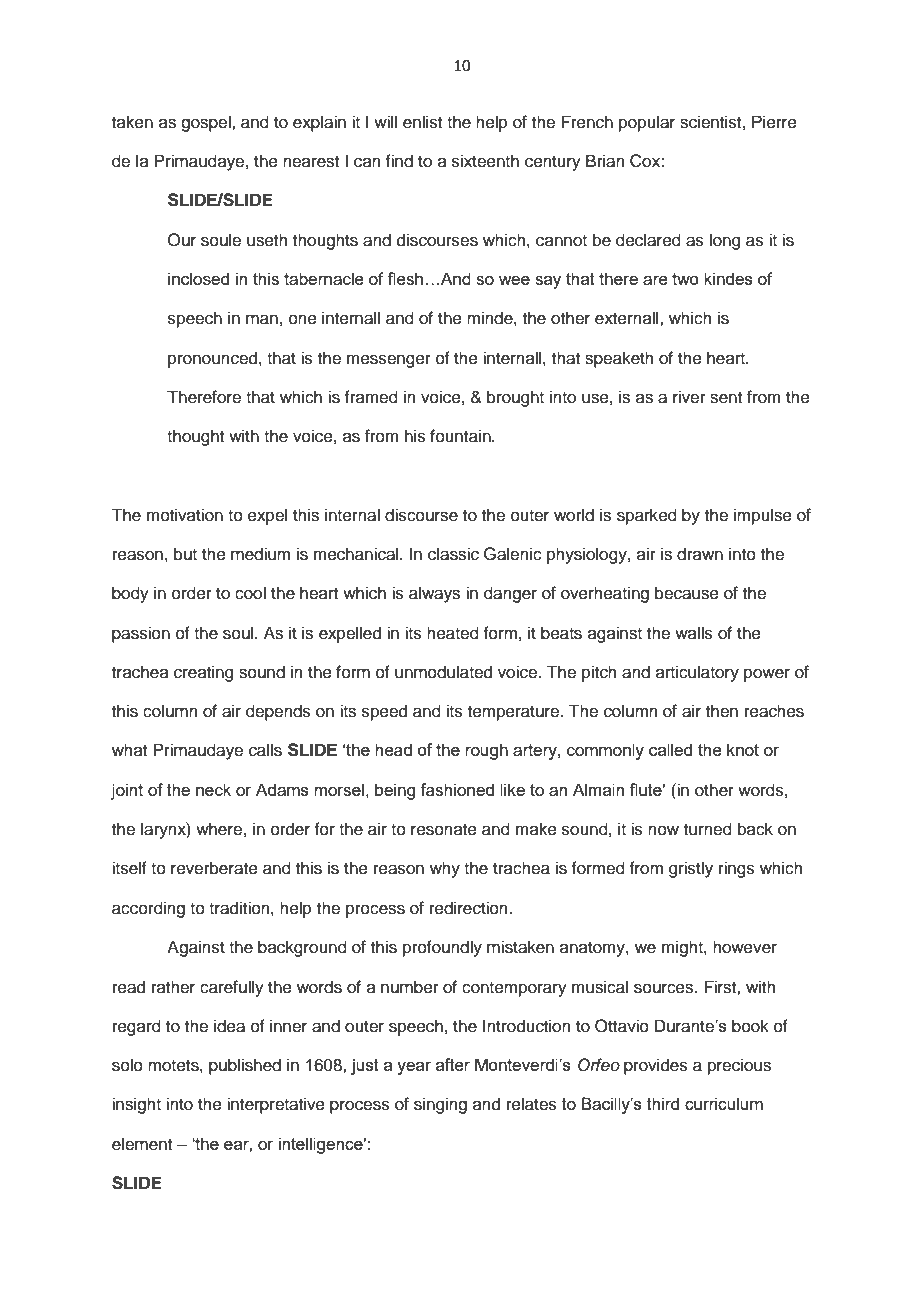 The height and width of the screenshot is (1308, 924). Describe the element at coordinates (389, 361) in the screenshot. I see `messenger` at that location.
